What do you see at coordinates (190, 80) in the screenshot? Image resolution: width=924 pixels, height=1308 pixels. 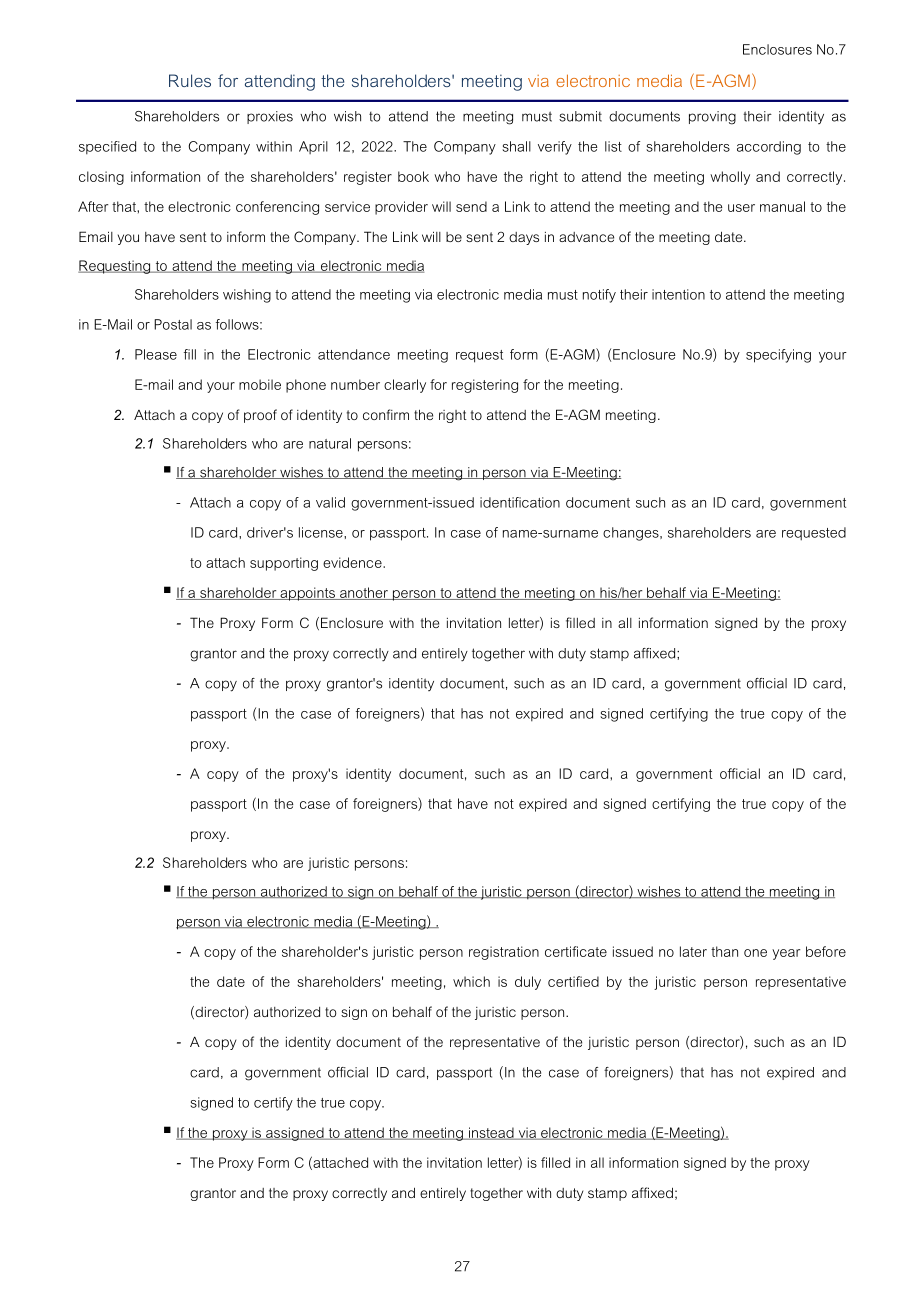 I see `Rules` at bounding box center [190, 80].
